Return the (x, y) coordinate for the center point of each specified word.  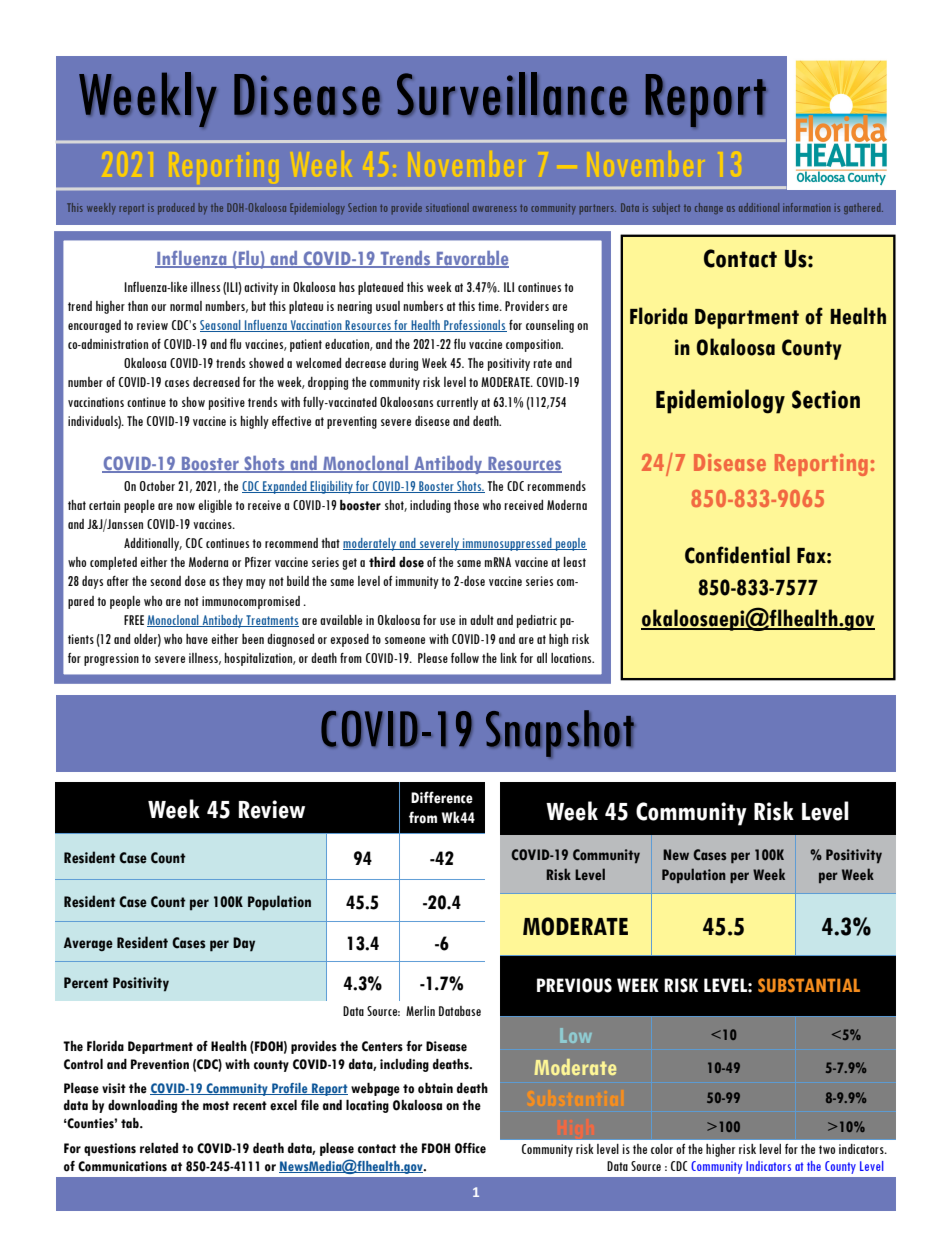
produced (176, 209)
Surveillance (512, 94)
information (807, 207)
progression (111, 659)
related (159, 1148)
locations (572, 658)
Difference (442, 797)
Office (470, 1148)
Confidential (737, 555)
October (157, 486)
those (466, 505)
